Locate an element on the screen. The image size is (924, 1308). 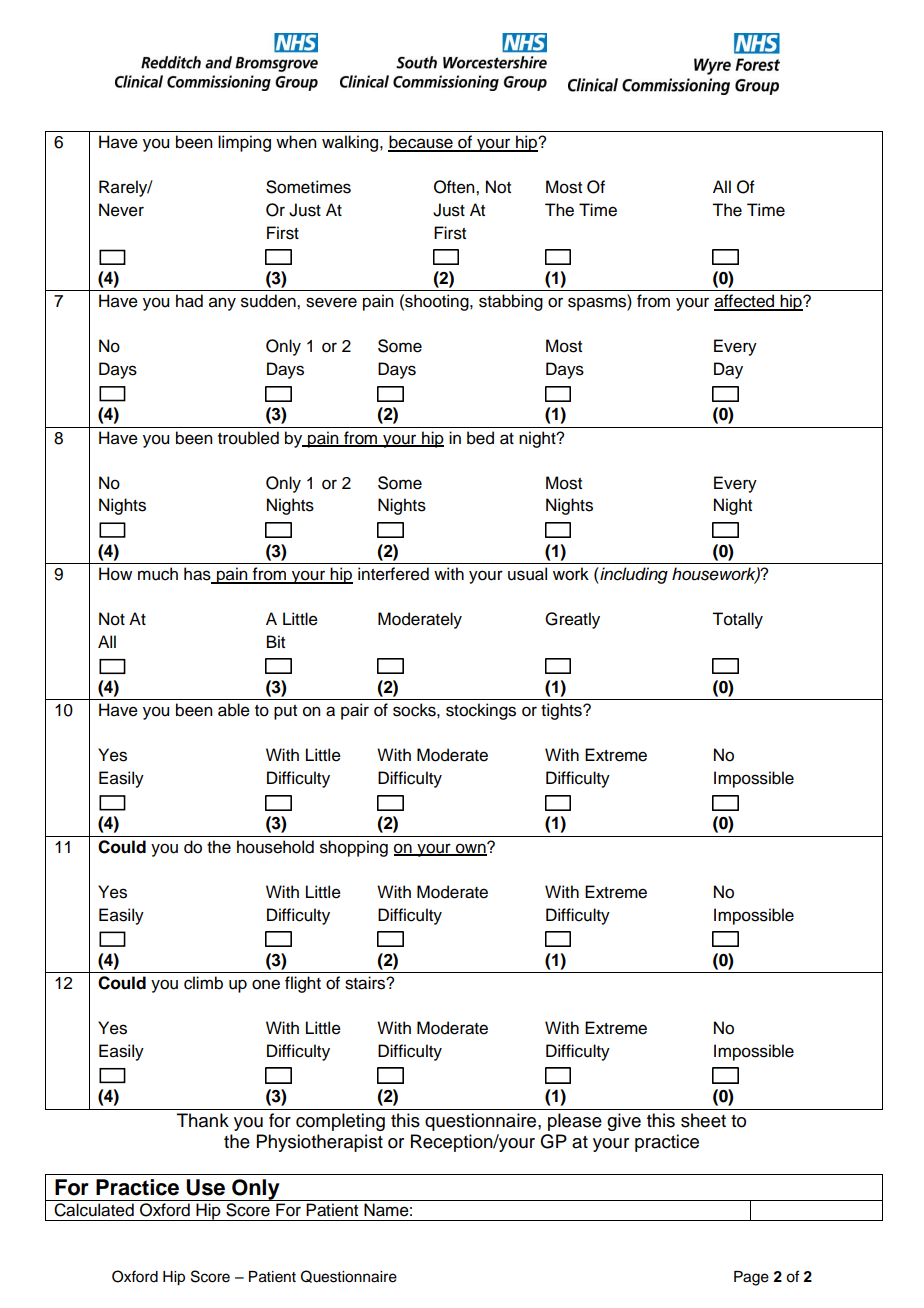
stabbing is located at coordinates (511, 302).
